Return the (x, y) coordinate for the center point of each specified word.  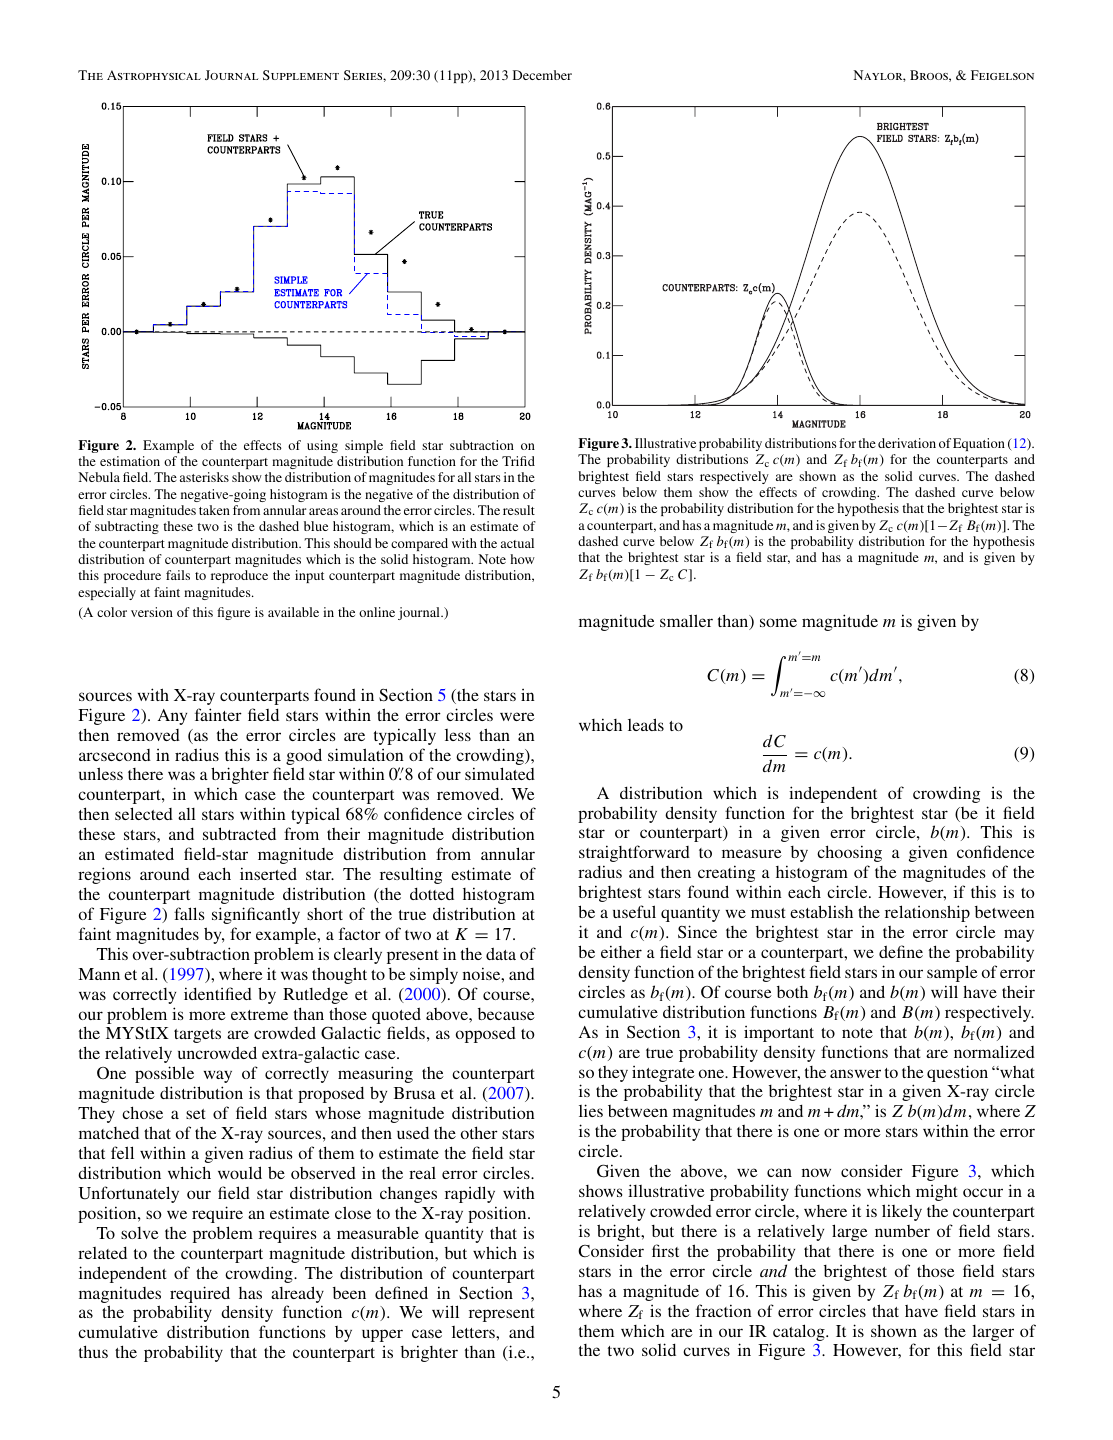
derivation (907, 443)
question (957, 1073)
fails (178, 575)
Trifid (518, 461)
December (542, 75)
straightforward (634, 853)
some (778, 622)
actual (517, 543)
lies (591, 1110)
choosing (849, 853)
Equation (979, 444)
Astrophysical (154, 75)
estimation (130, 461)
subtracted (239, 833)
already (297, 1294)
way (218, 1076)
